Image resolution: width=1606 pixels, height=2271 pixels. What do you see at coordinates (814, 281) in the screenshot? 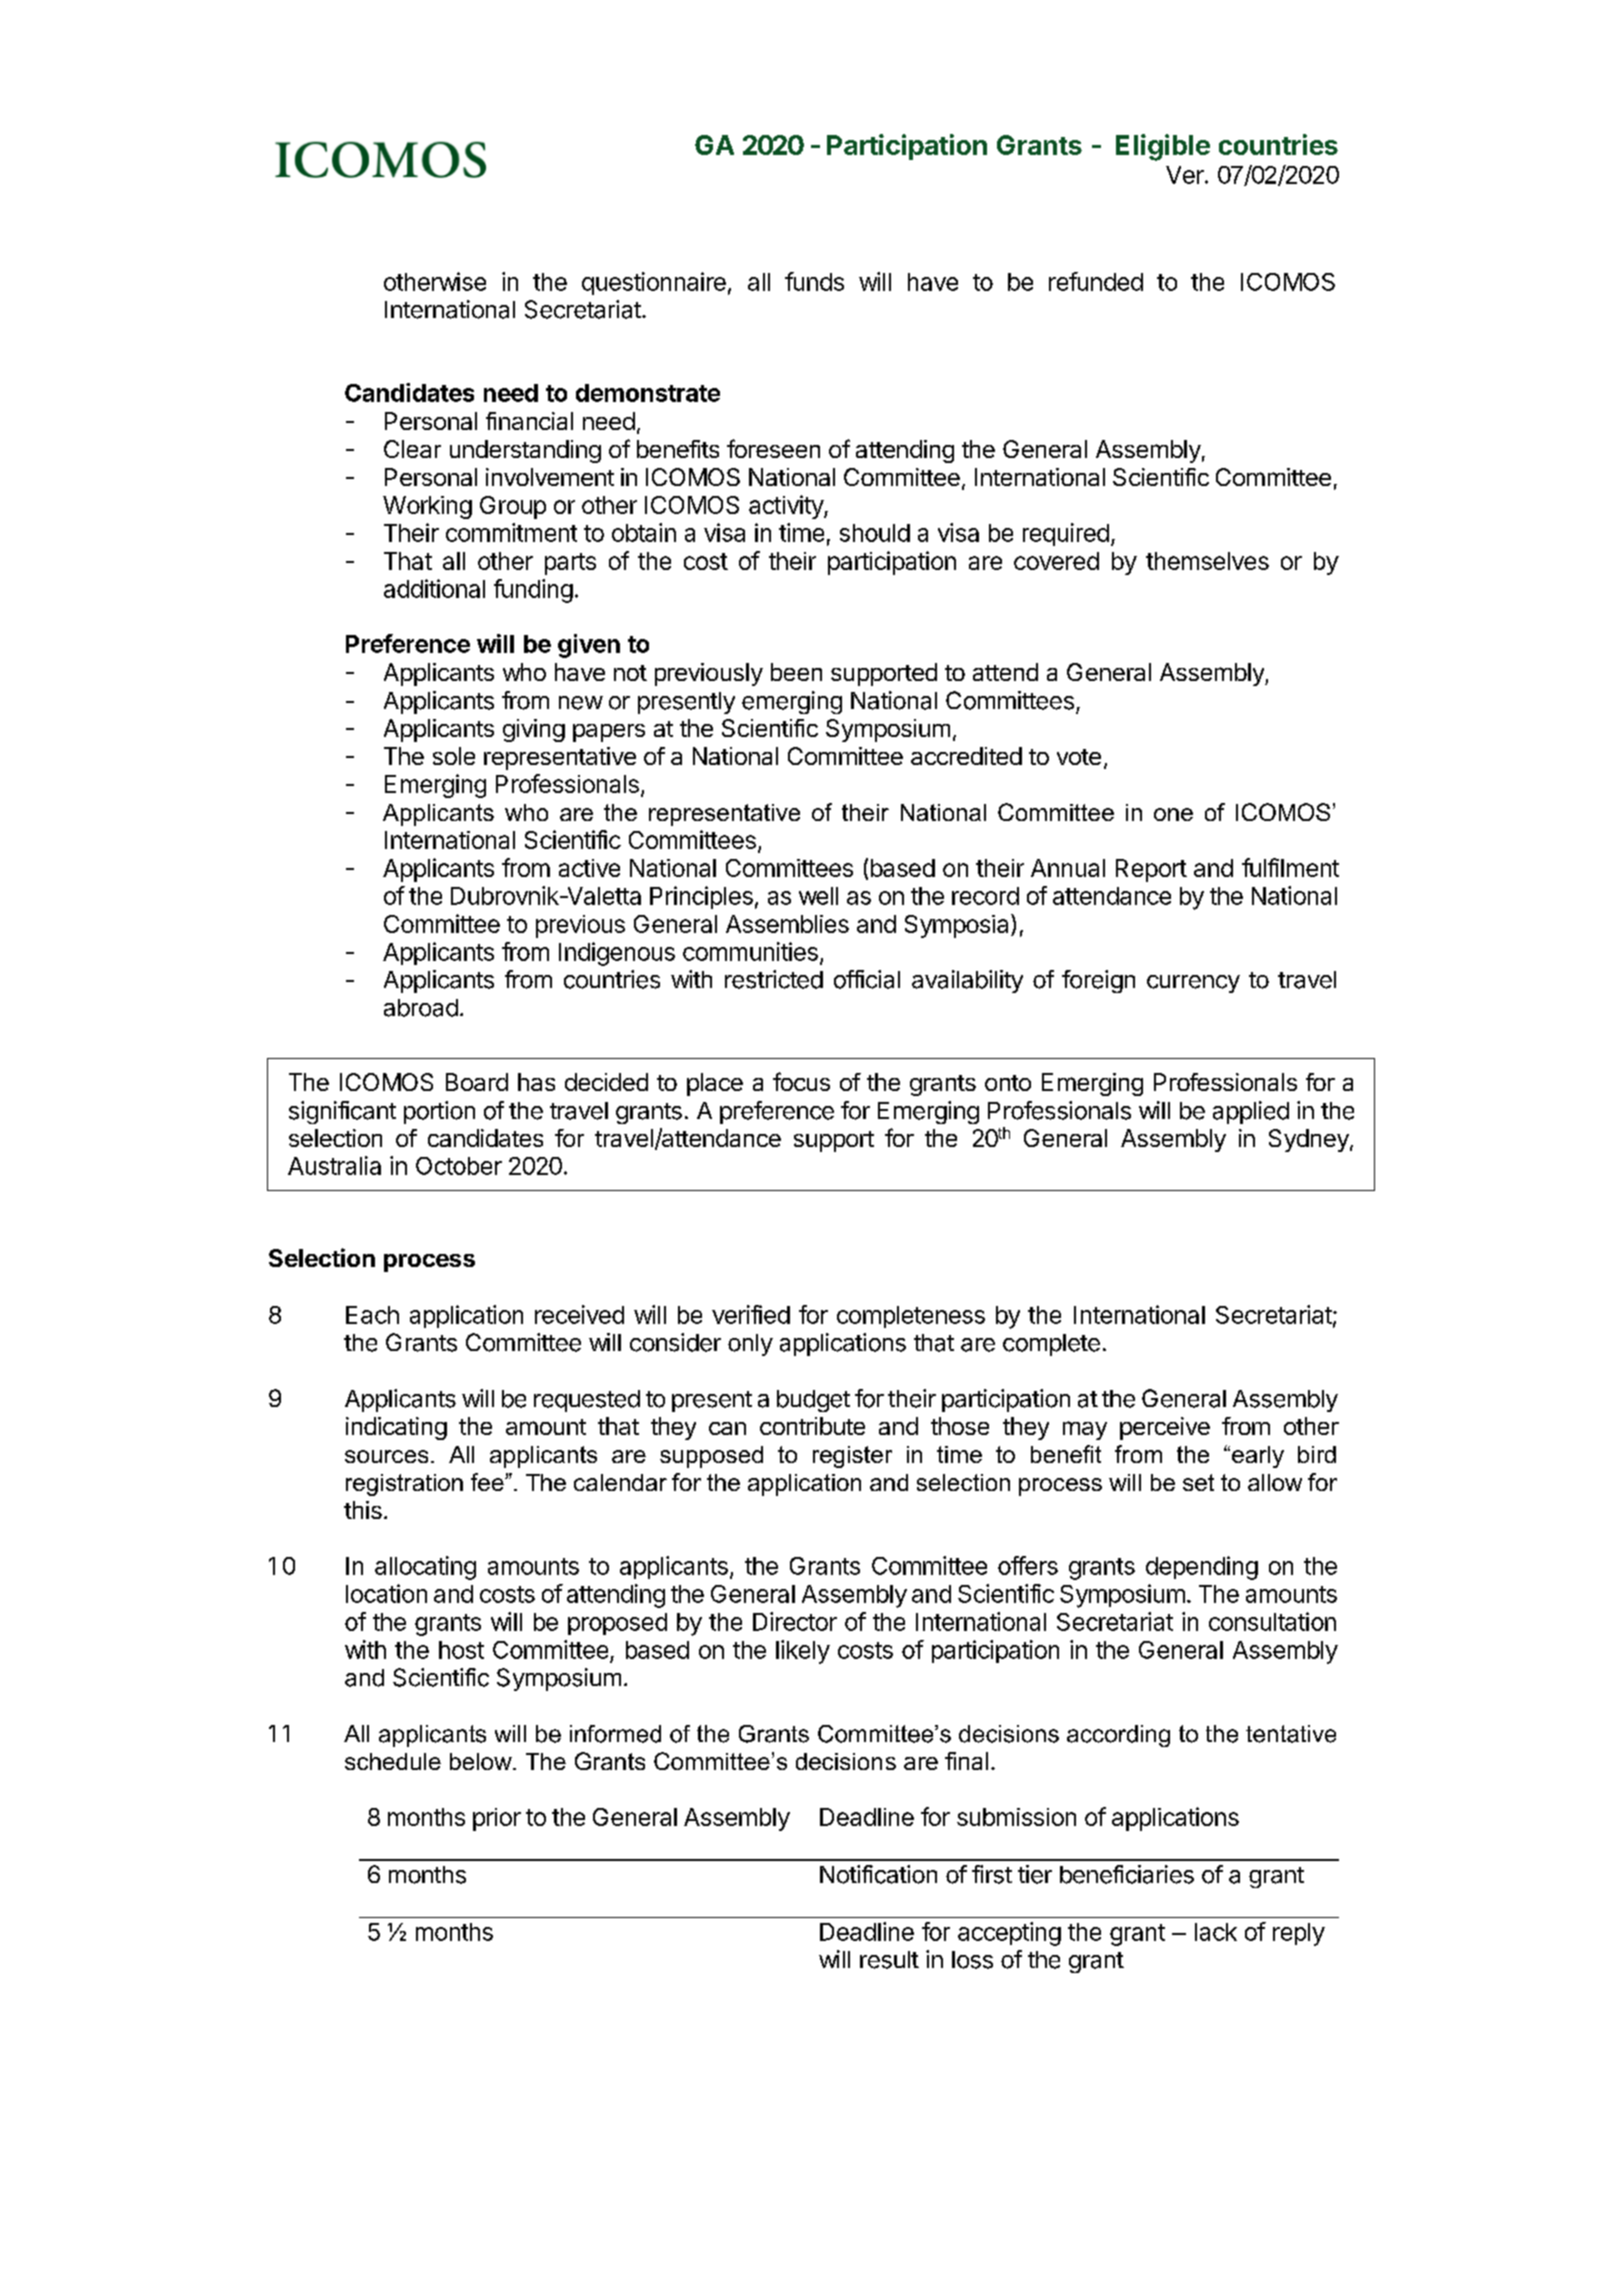
I see `funds` at bounding box center [814, 281].
